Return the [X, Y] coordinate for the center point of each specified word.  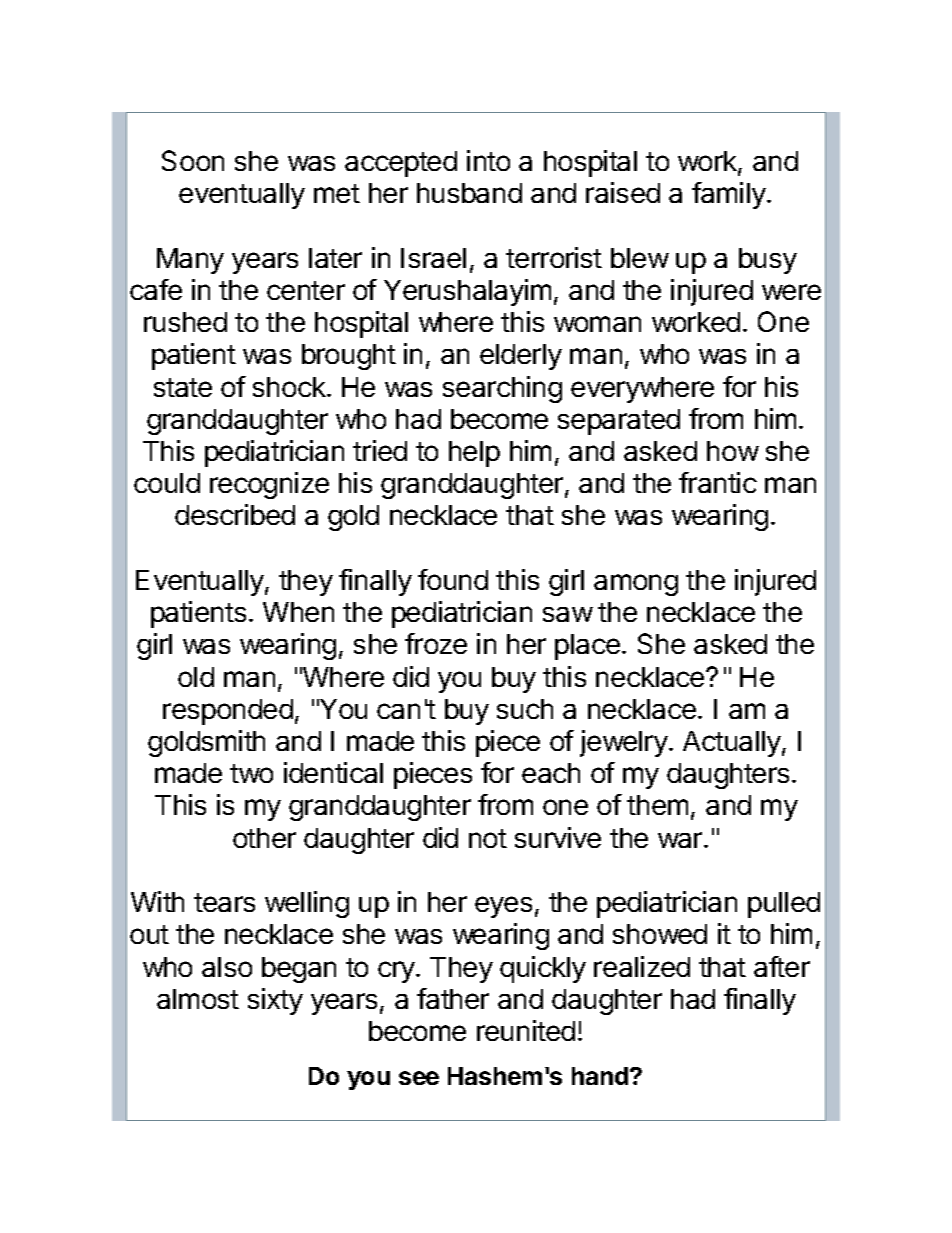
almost [198, 999]
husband [469, 193]
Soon [193, 160]
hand [601, 1076]
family [730, 195]
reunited [526, 1030]
